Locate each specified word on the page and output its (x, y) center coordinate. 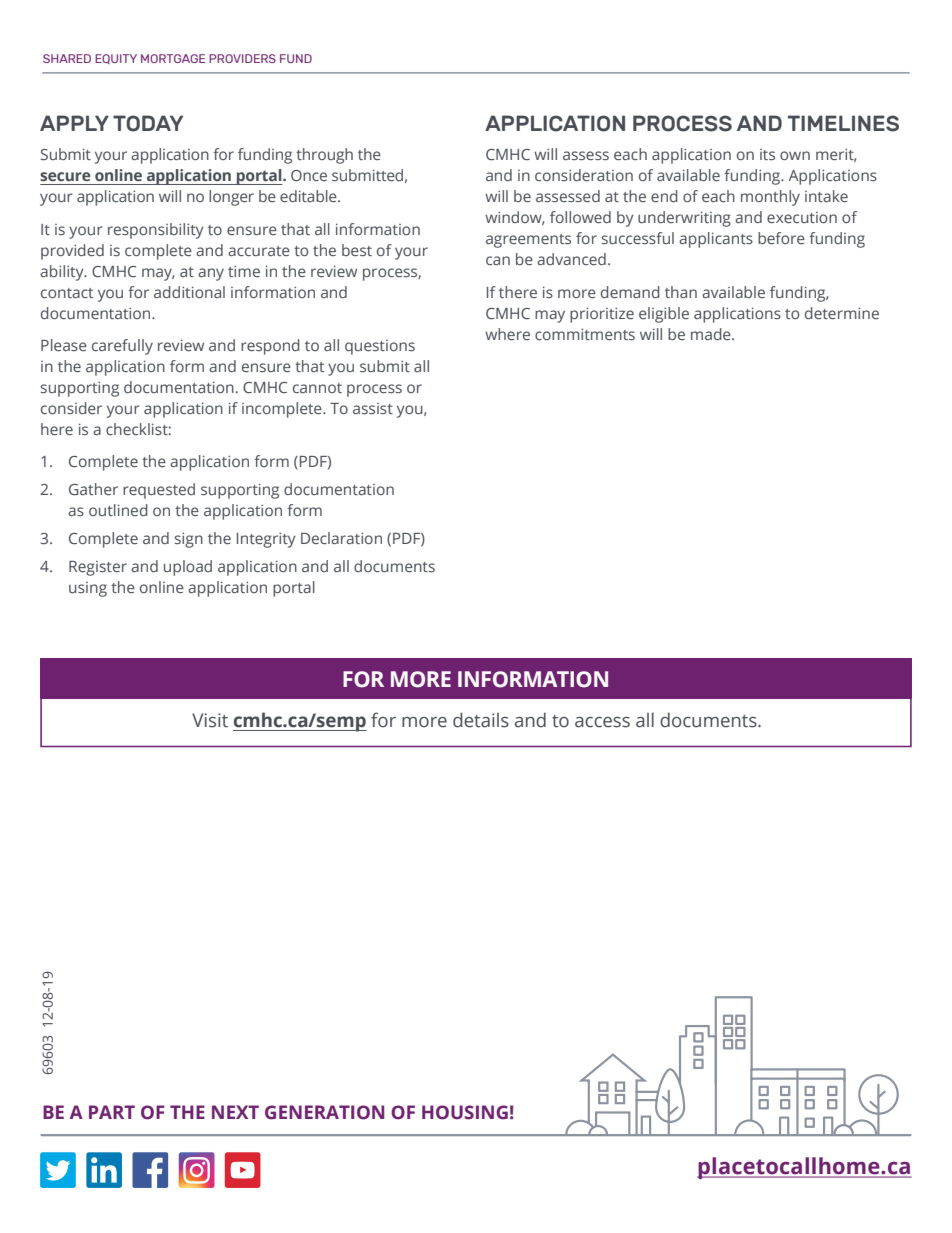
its (767, 154)
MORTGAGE (173, 58)
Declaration (341, 538)
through (324, 156)
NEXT (235, 1112)
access (602, 722)
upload (188, 568)
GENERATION (324, 1112)
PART (112, 1112)
